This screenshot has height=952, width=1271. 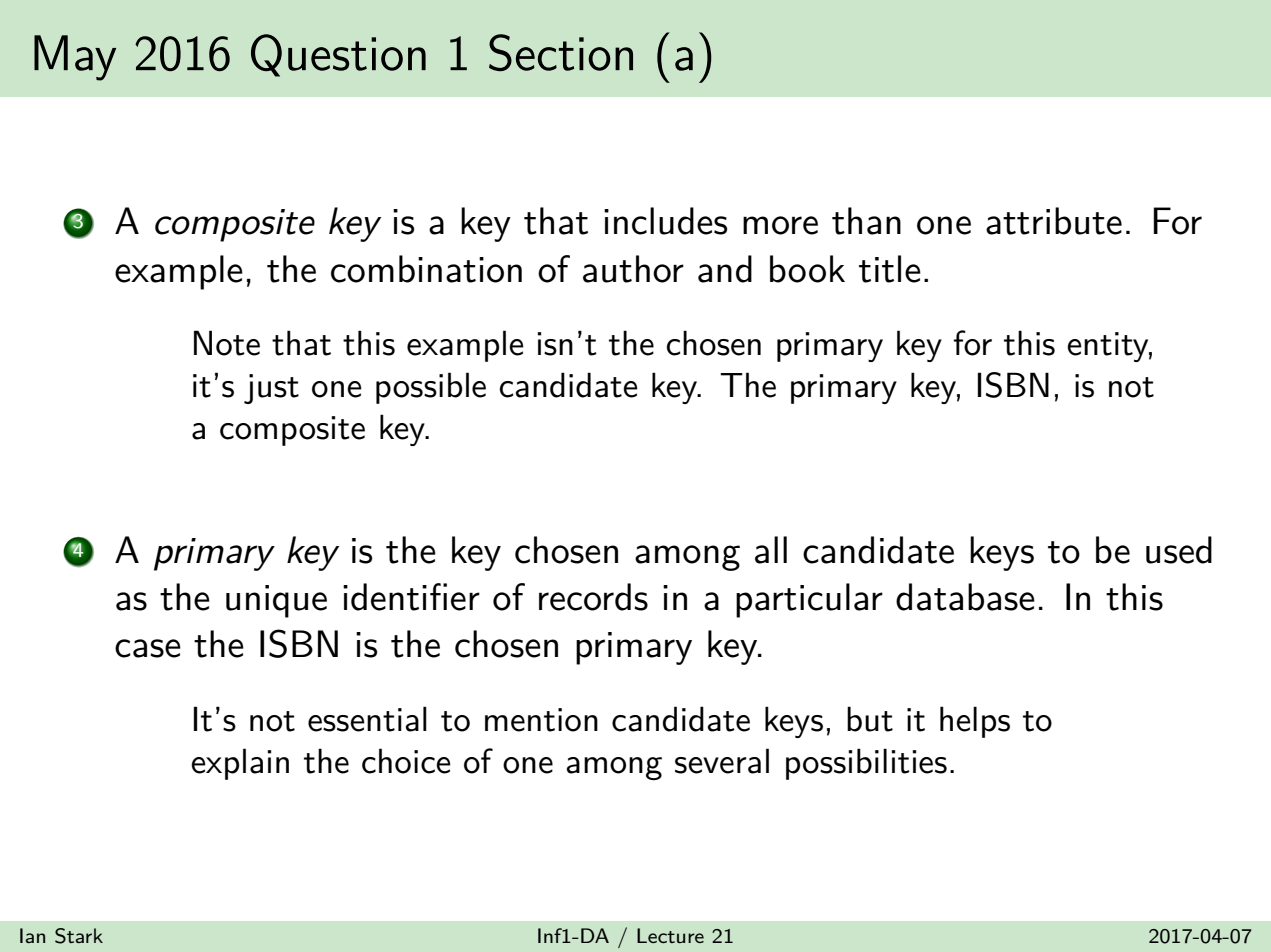 What do you see at coordinates (890, 269) in the screenshot?
I see `title` at bounding box center [890, 269].
